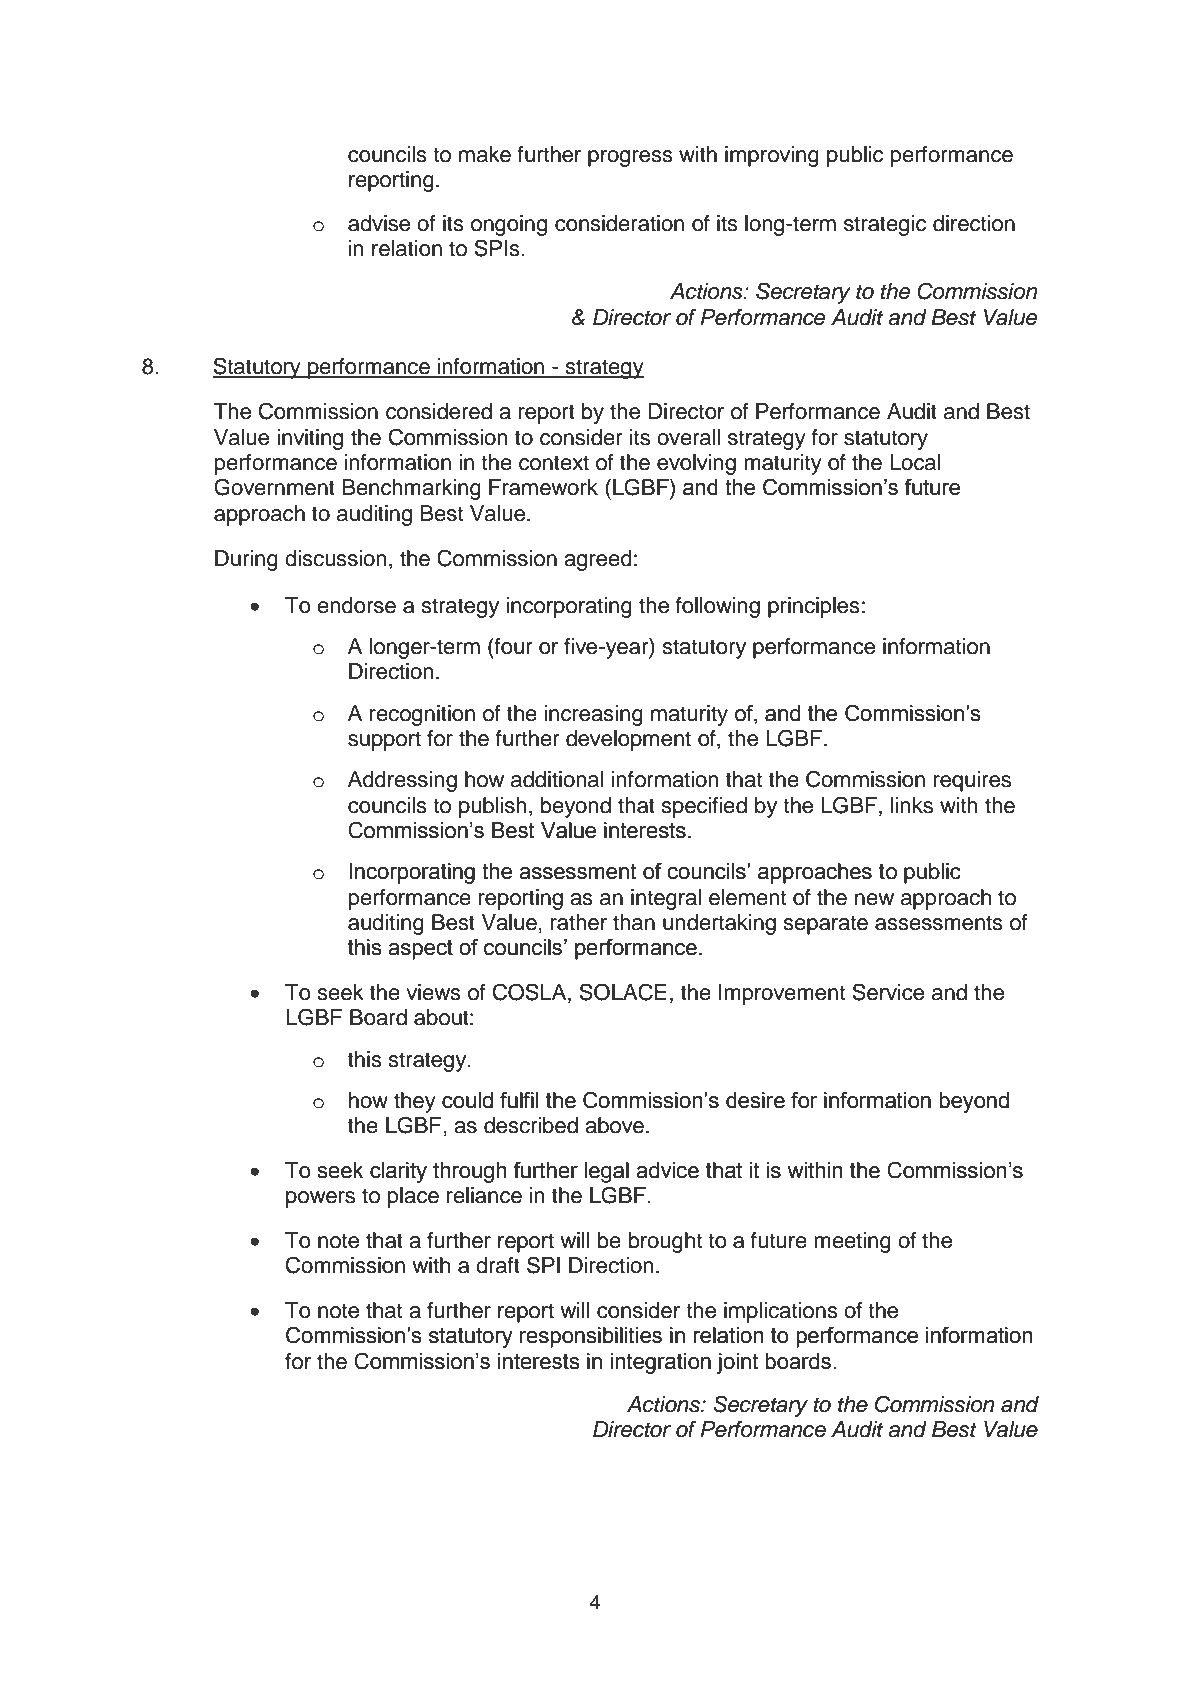 This image has width=1191, height=1684. What do you see at coordinates (814, 607) in the image?
I see `principles` at bounding box center [814, 607].
